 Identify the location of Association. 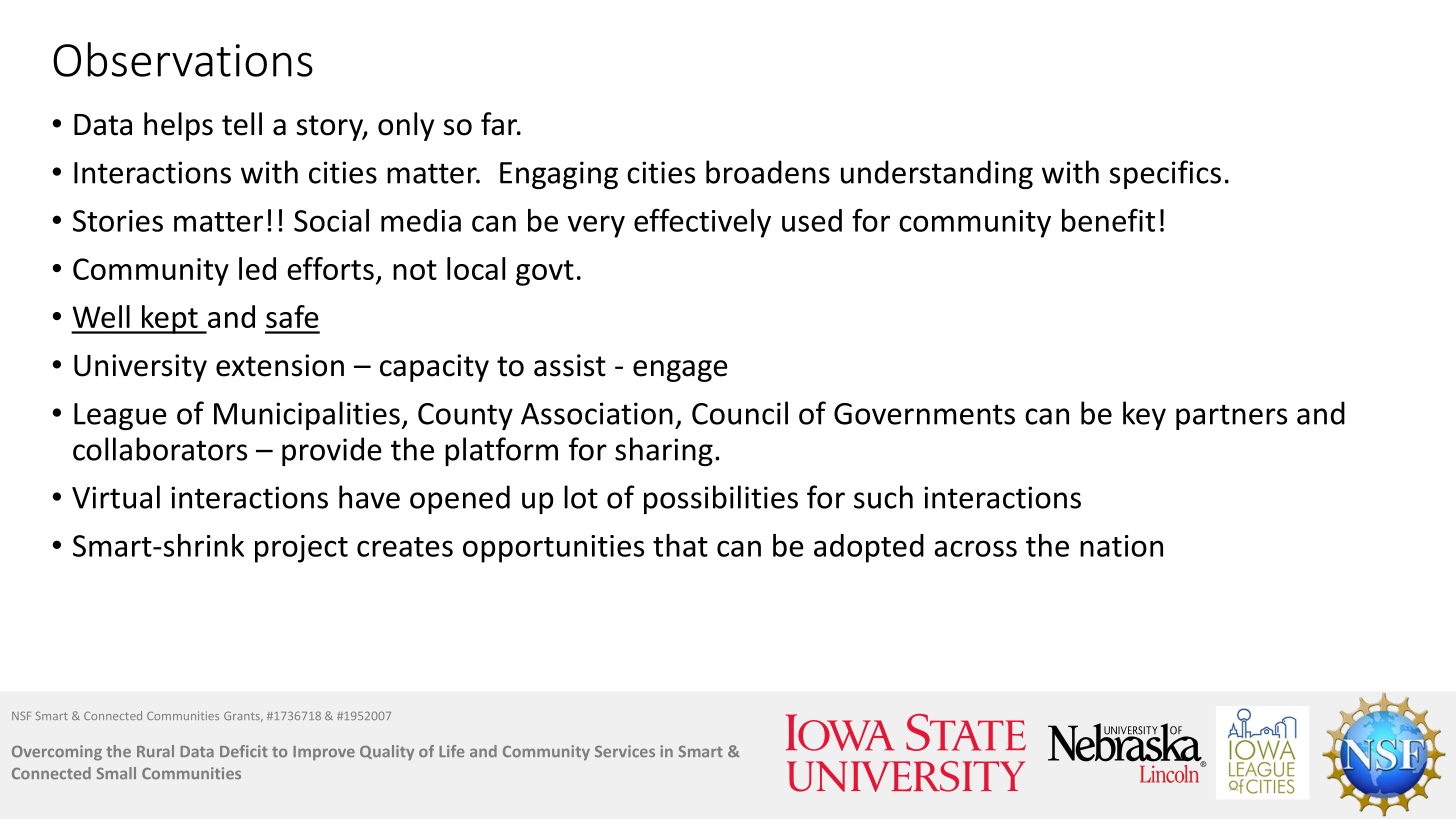
(597, 413).
